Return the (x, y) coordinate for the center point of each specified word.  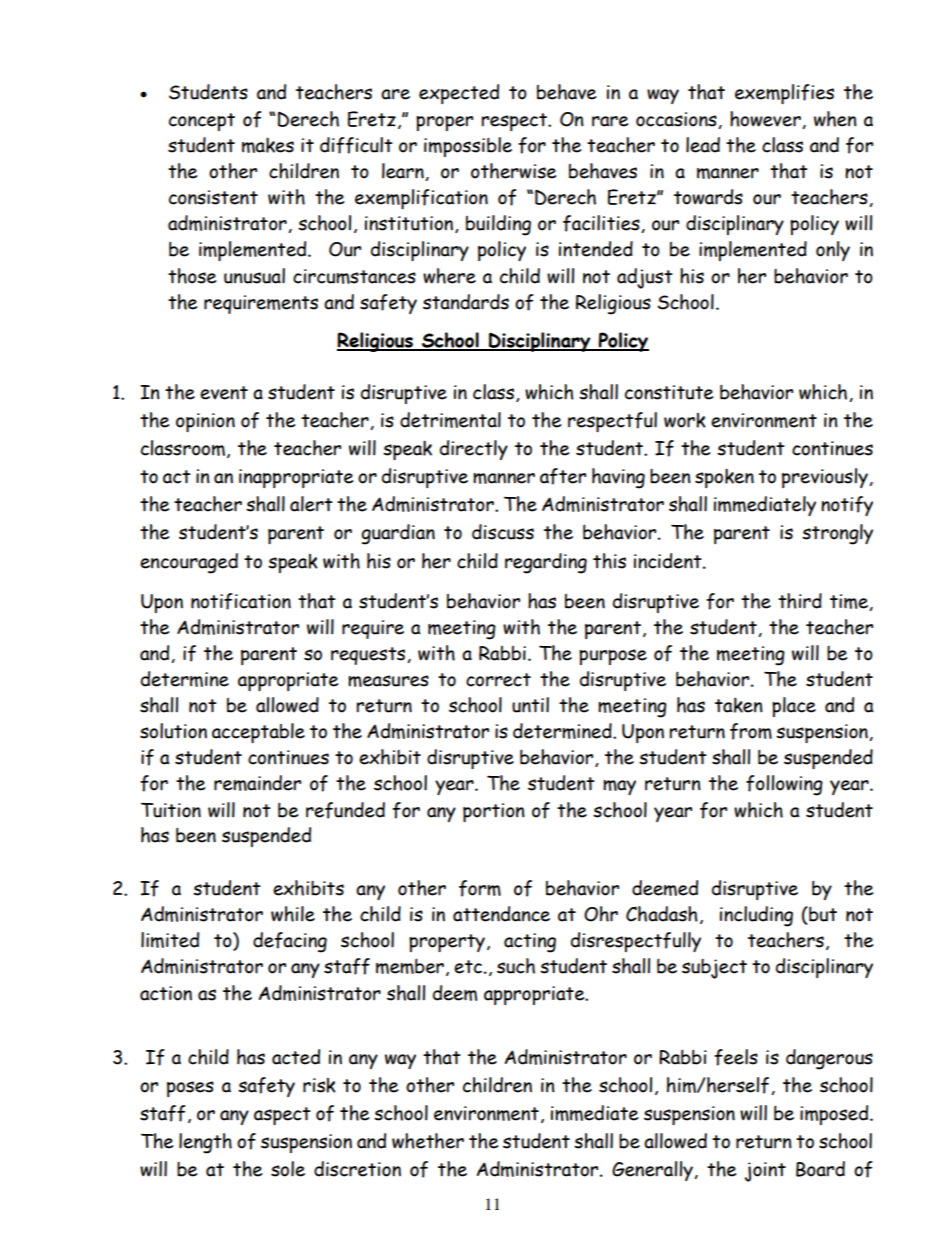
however (766, 120)
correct (498, 680)
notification (241, 601)
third (800, 601)
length (205, 1143)
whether (428, 1141)
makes (268, 145)
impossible (468, 147)
